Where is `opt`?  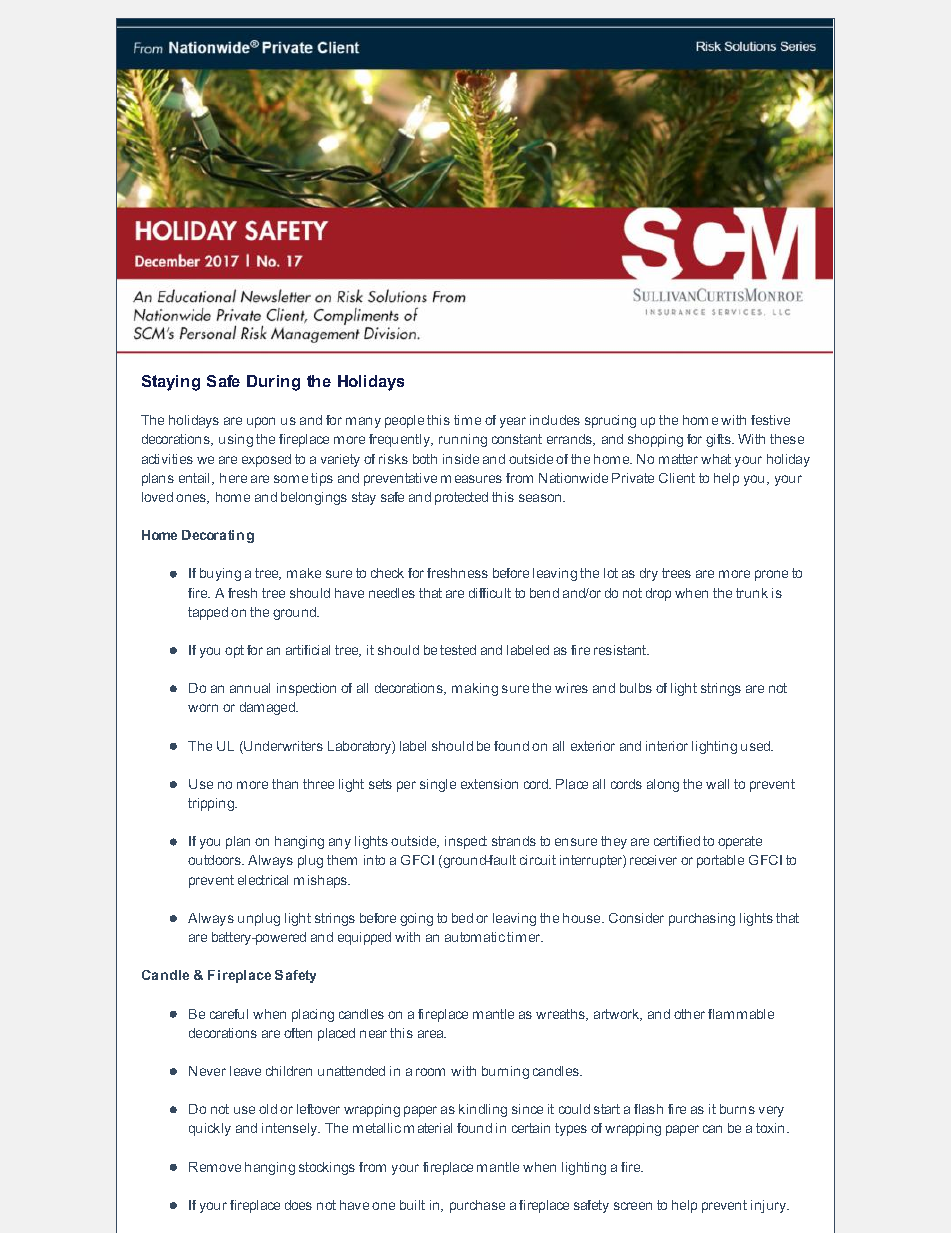
opt is located at coordinates (234, 651).
